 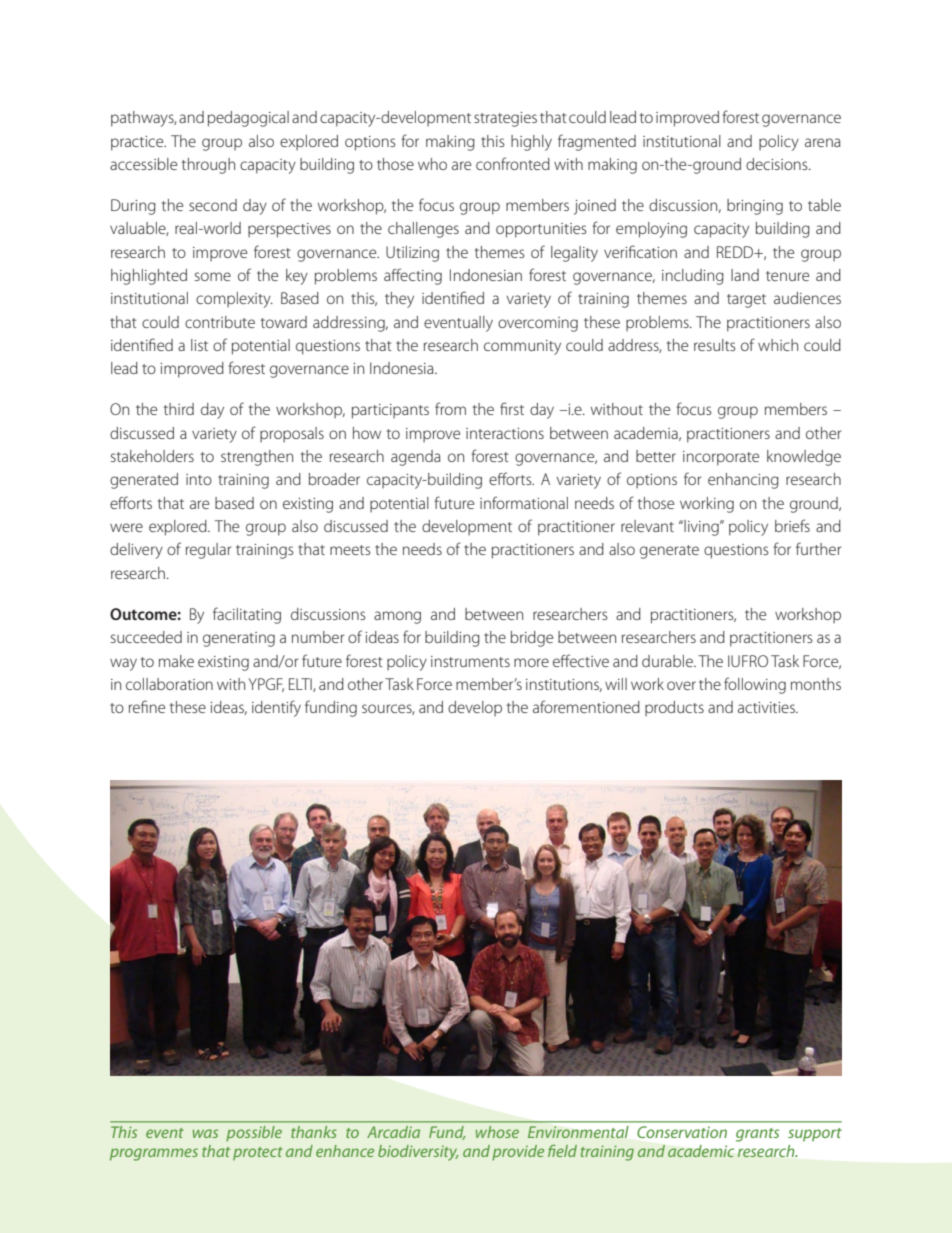 What do you see at coordinates (767, 707) in the image?
I see `activities` at bounding box center [767, 707].
